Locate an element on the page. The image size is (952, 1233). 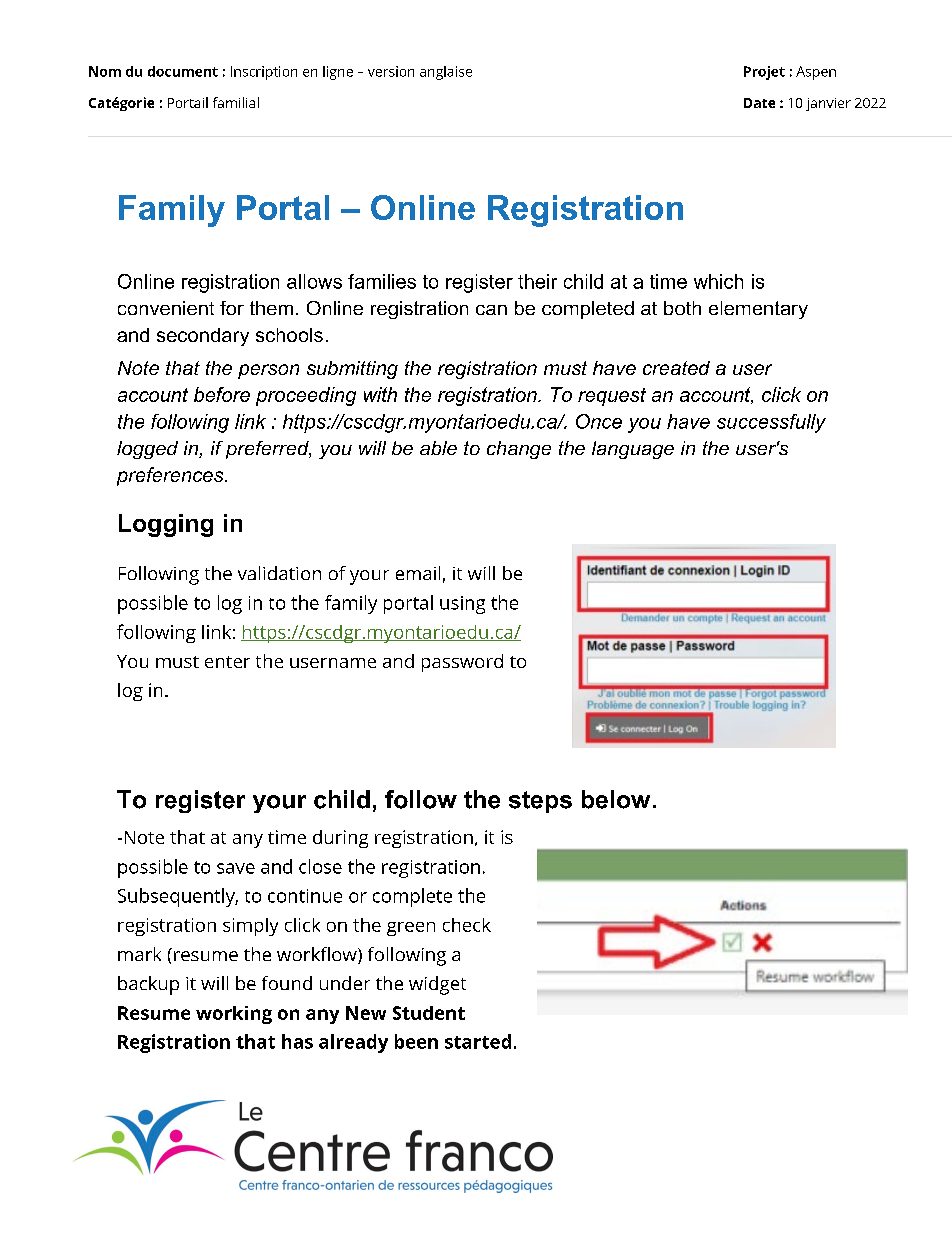
below is located at coordinates (616, 799).
